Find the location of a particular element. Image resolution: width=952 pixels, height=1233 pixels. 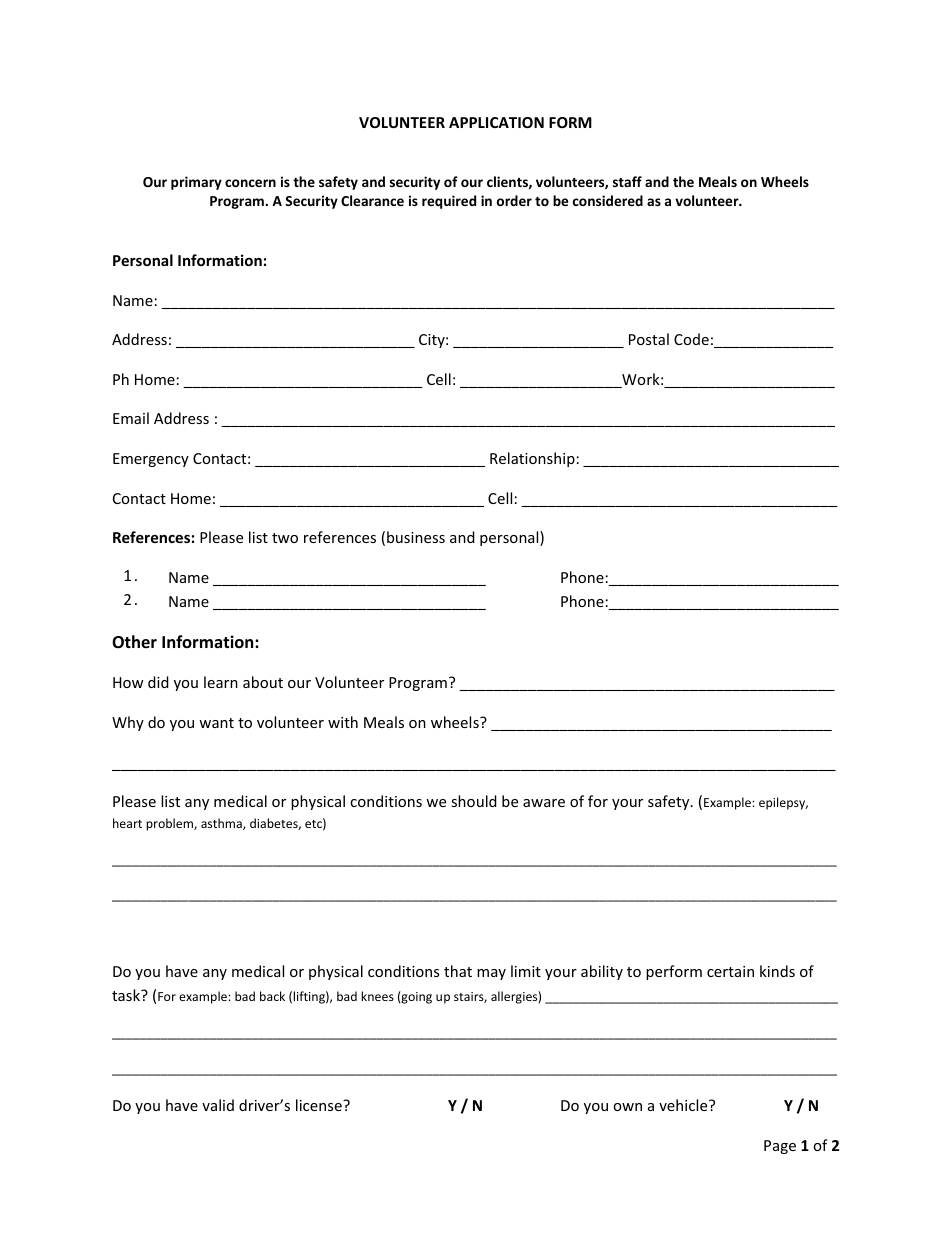

business is located at coordinates (416, 537).
